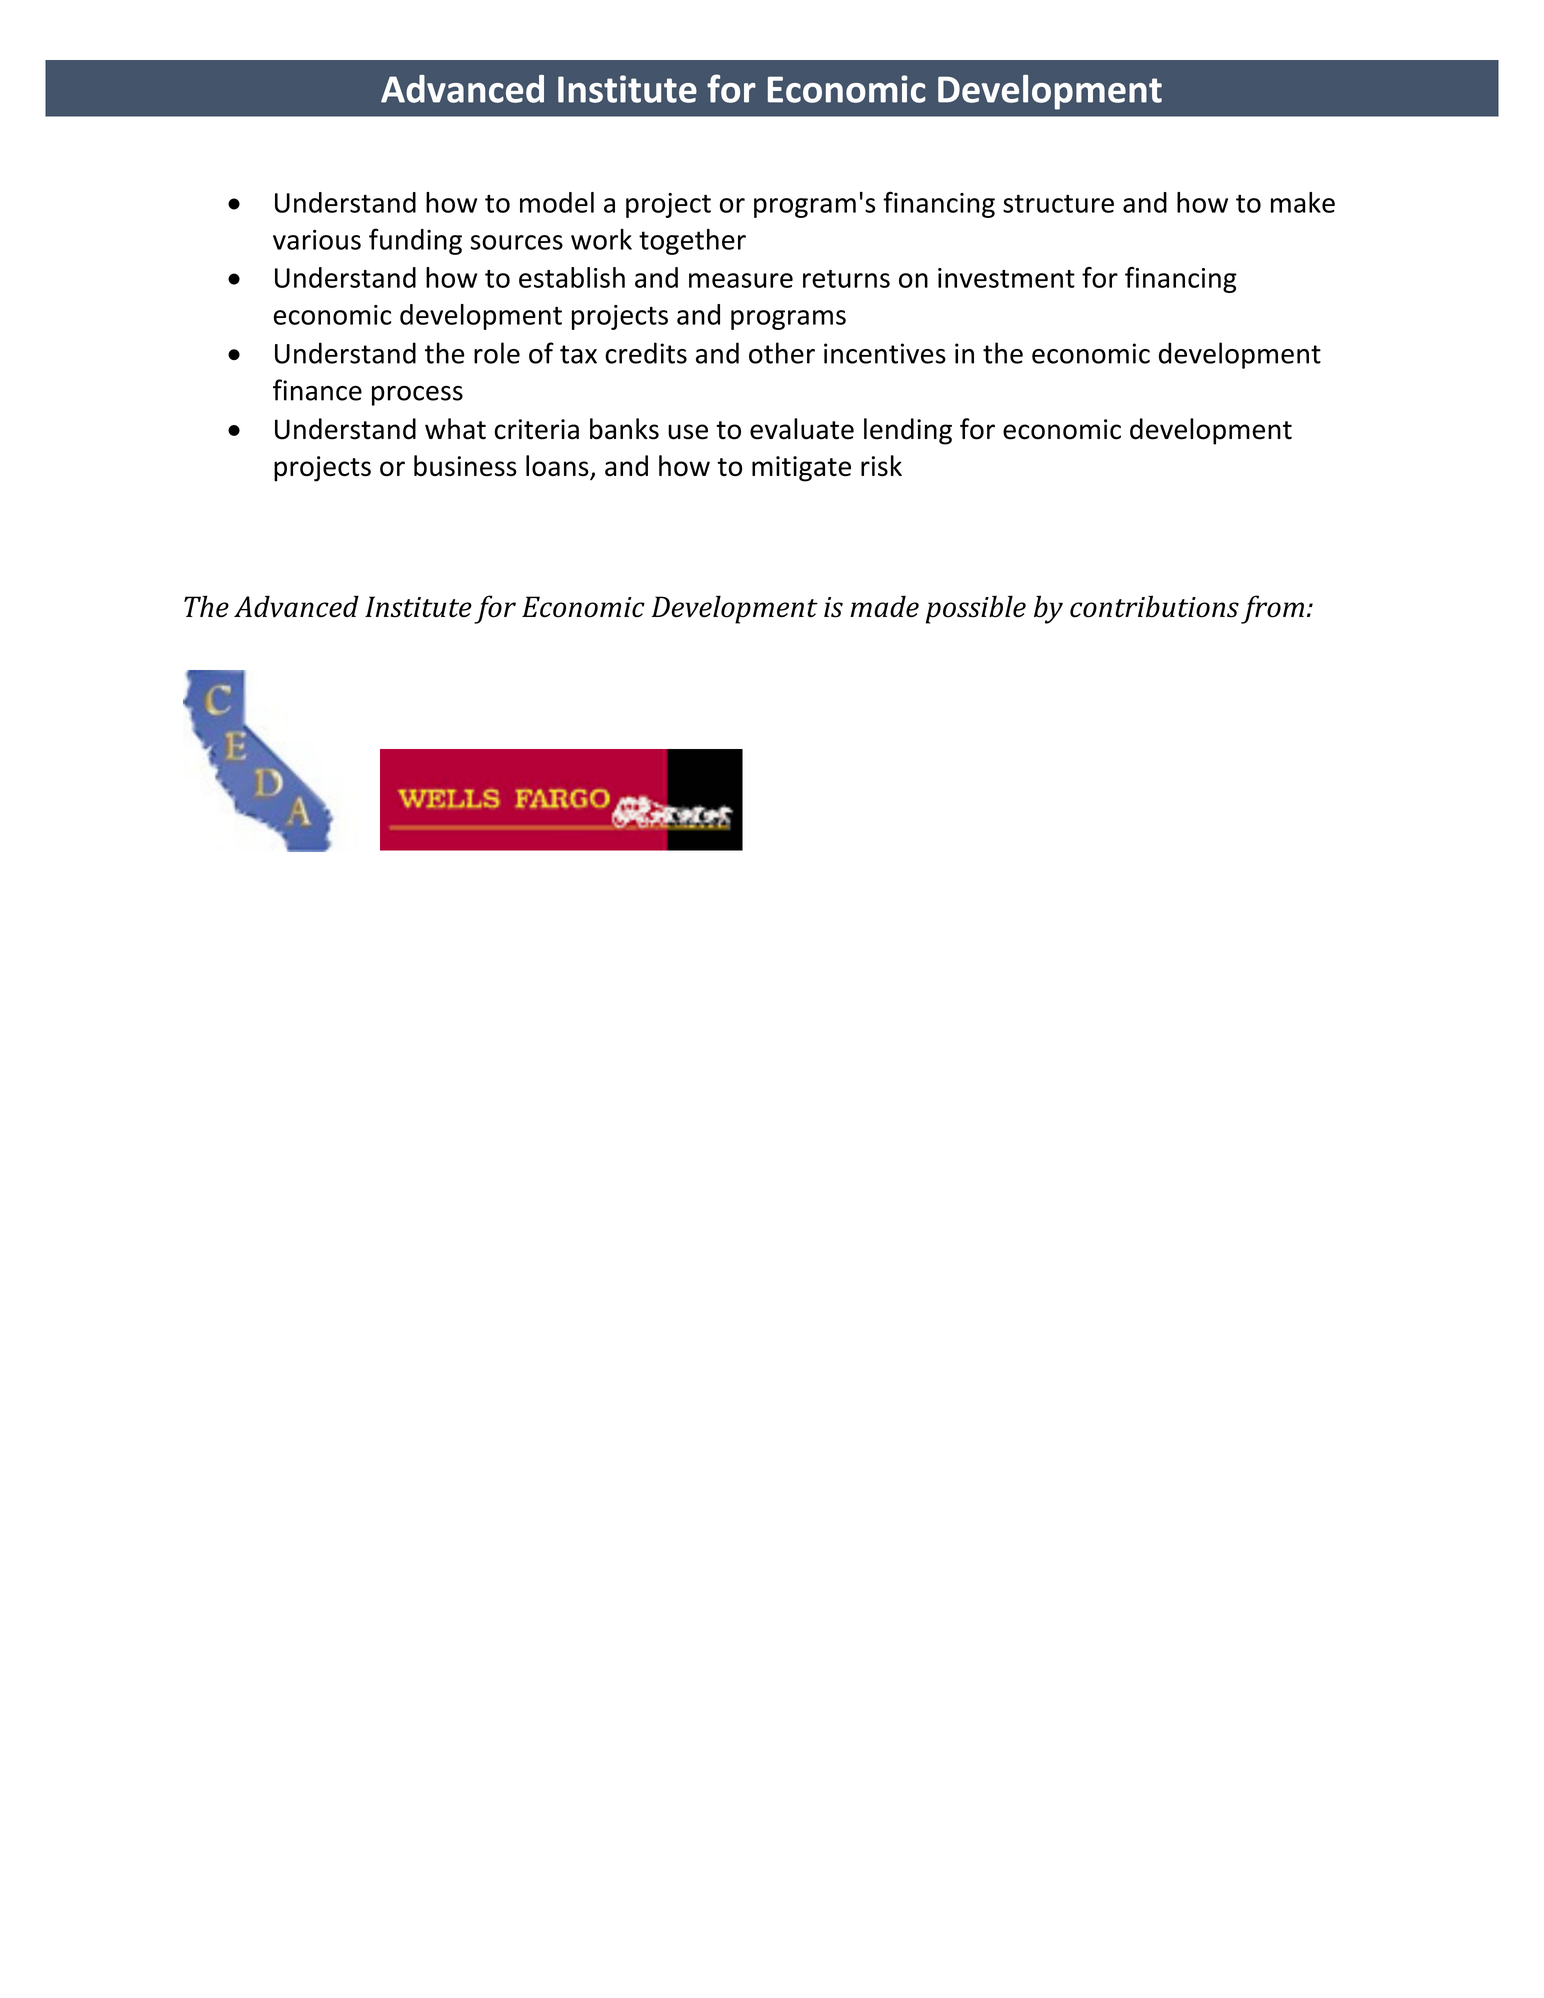 The width and height of the document is (1544, 1998). What do you see at coordinates (417, 396) in the document?
I see `process` at bounding box center [417, 396].
